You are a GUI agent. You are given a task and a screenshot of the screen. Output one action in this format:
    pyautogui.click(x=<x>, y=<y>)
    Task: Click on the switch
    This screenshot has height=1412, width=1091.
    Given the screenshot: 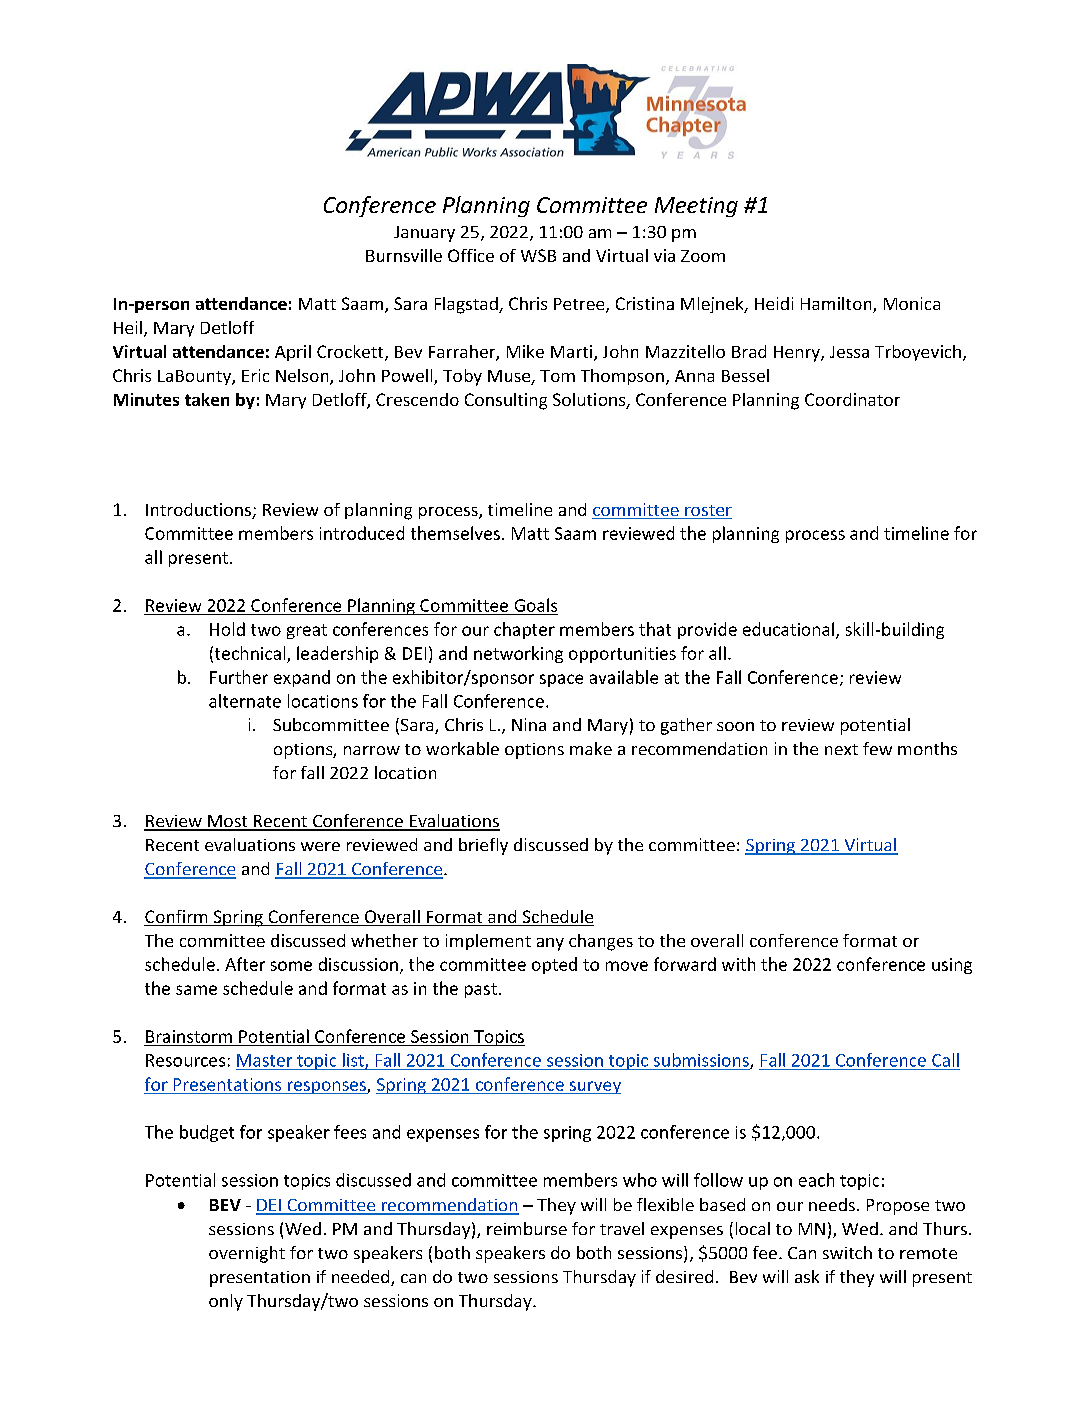 What is the action you would take?
    pyautogui.click(x=847, y=1252)
